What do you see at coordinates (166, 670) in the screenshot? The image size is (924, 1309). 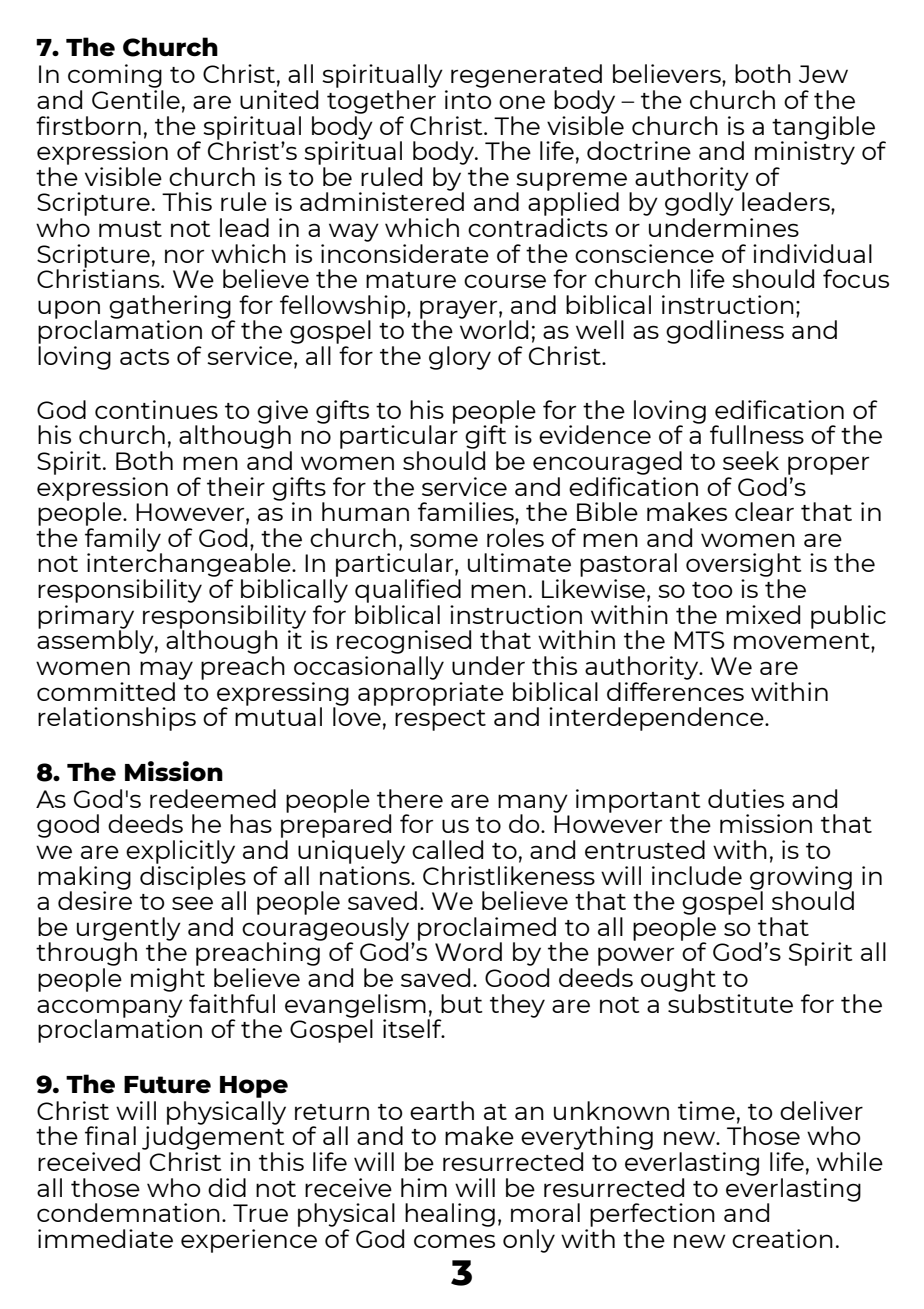 I see `may` at bounding box center [166, 670].
